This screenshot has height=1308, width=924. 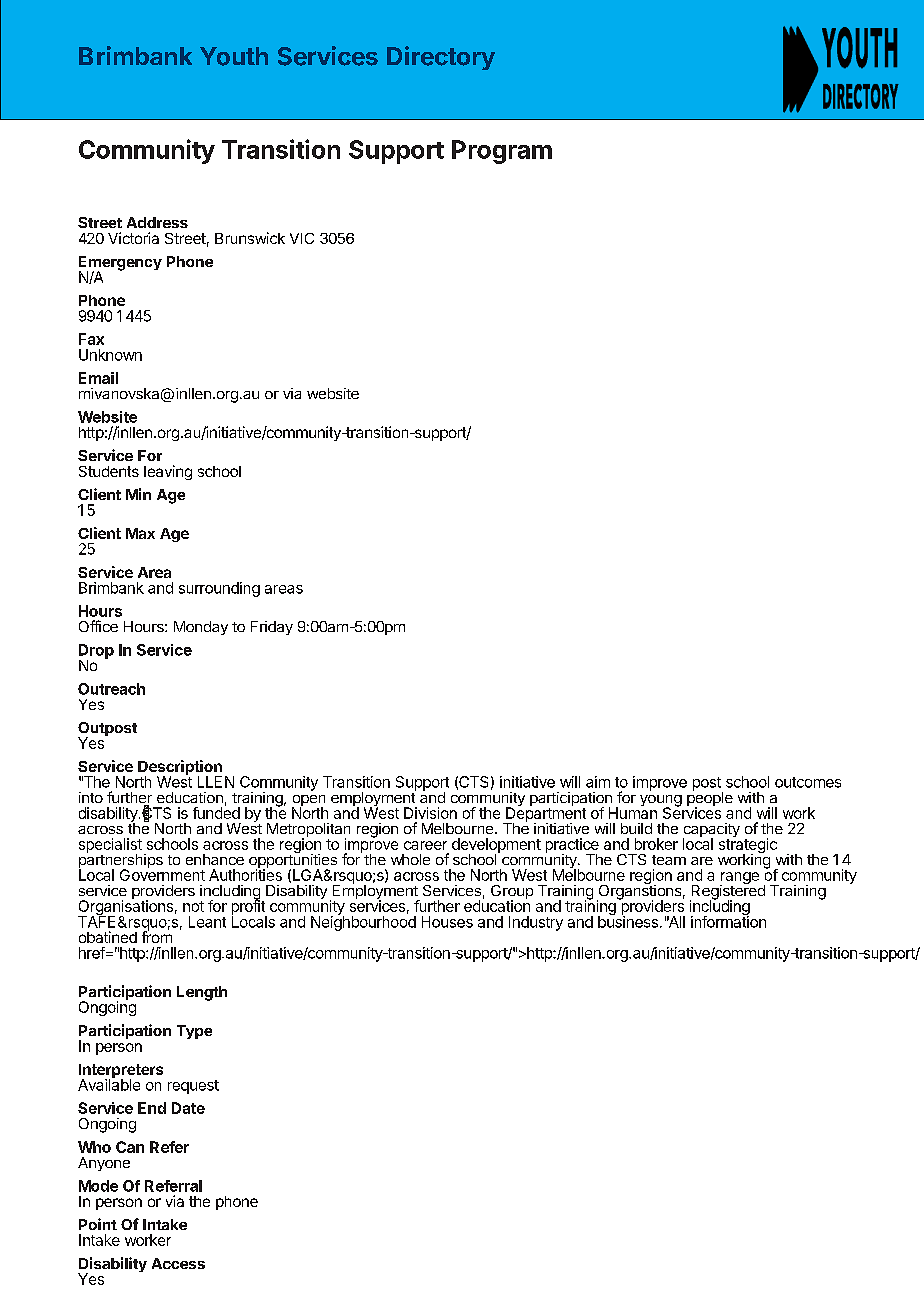 I want to click on Directory, so click(x=441, y=58).
